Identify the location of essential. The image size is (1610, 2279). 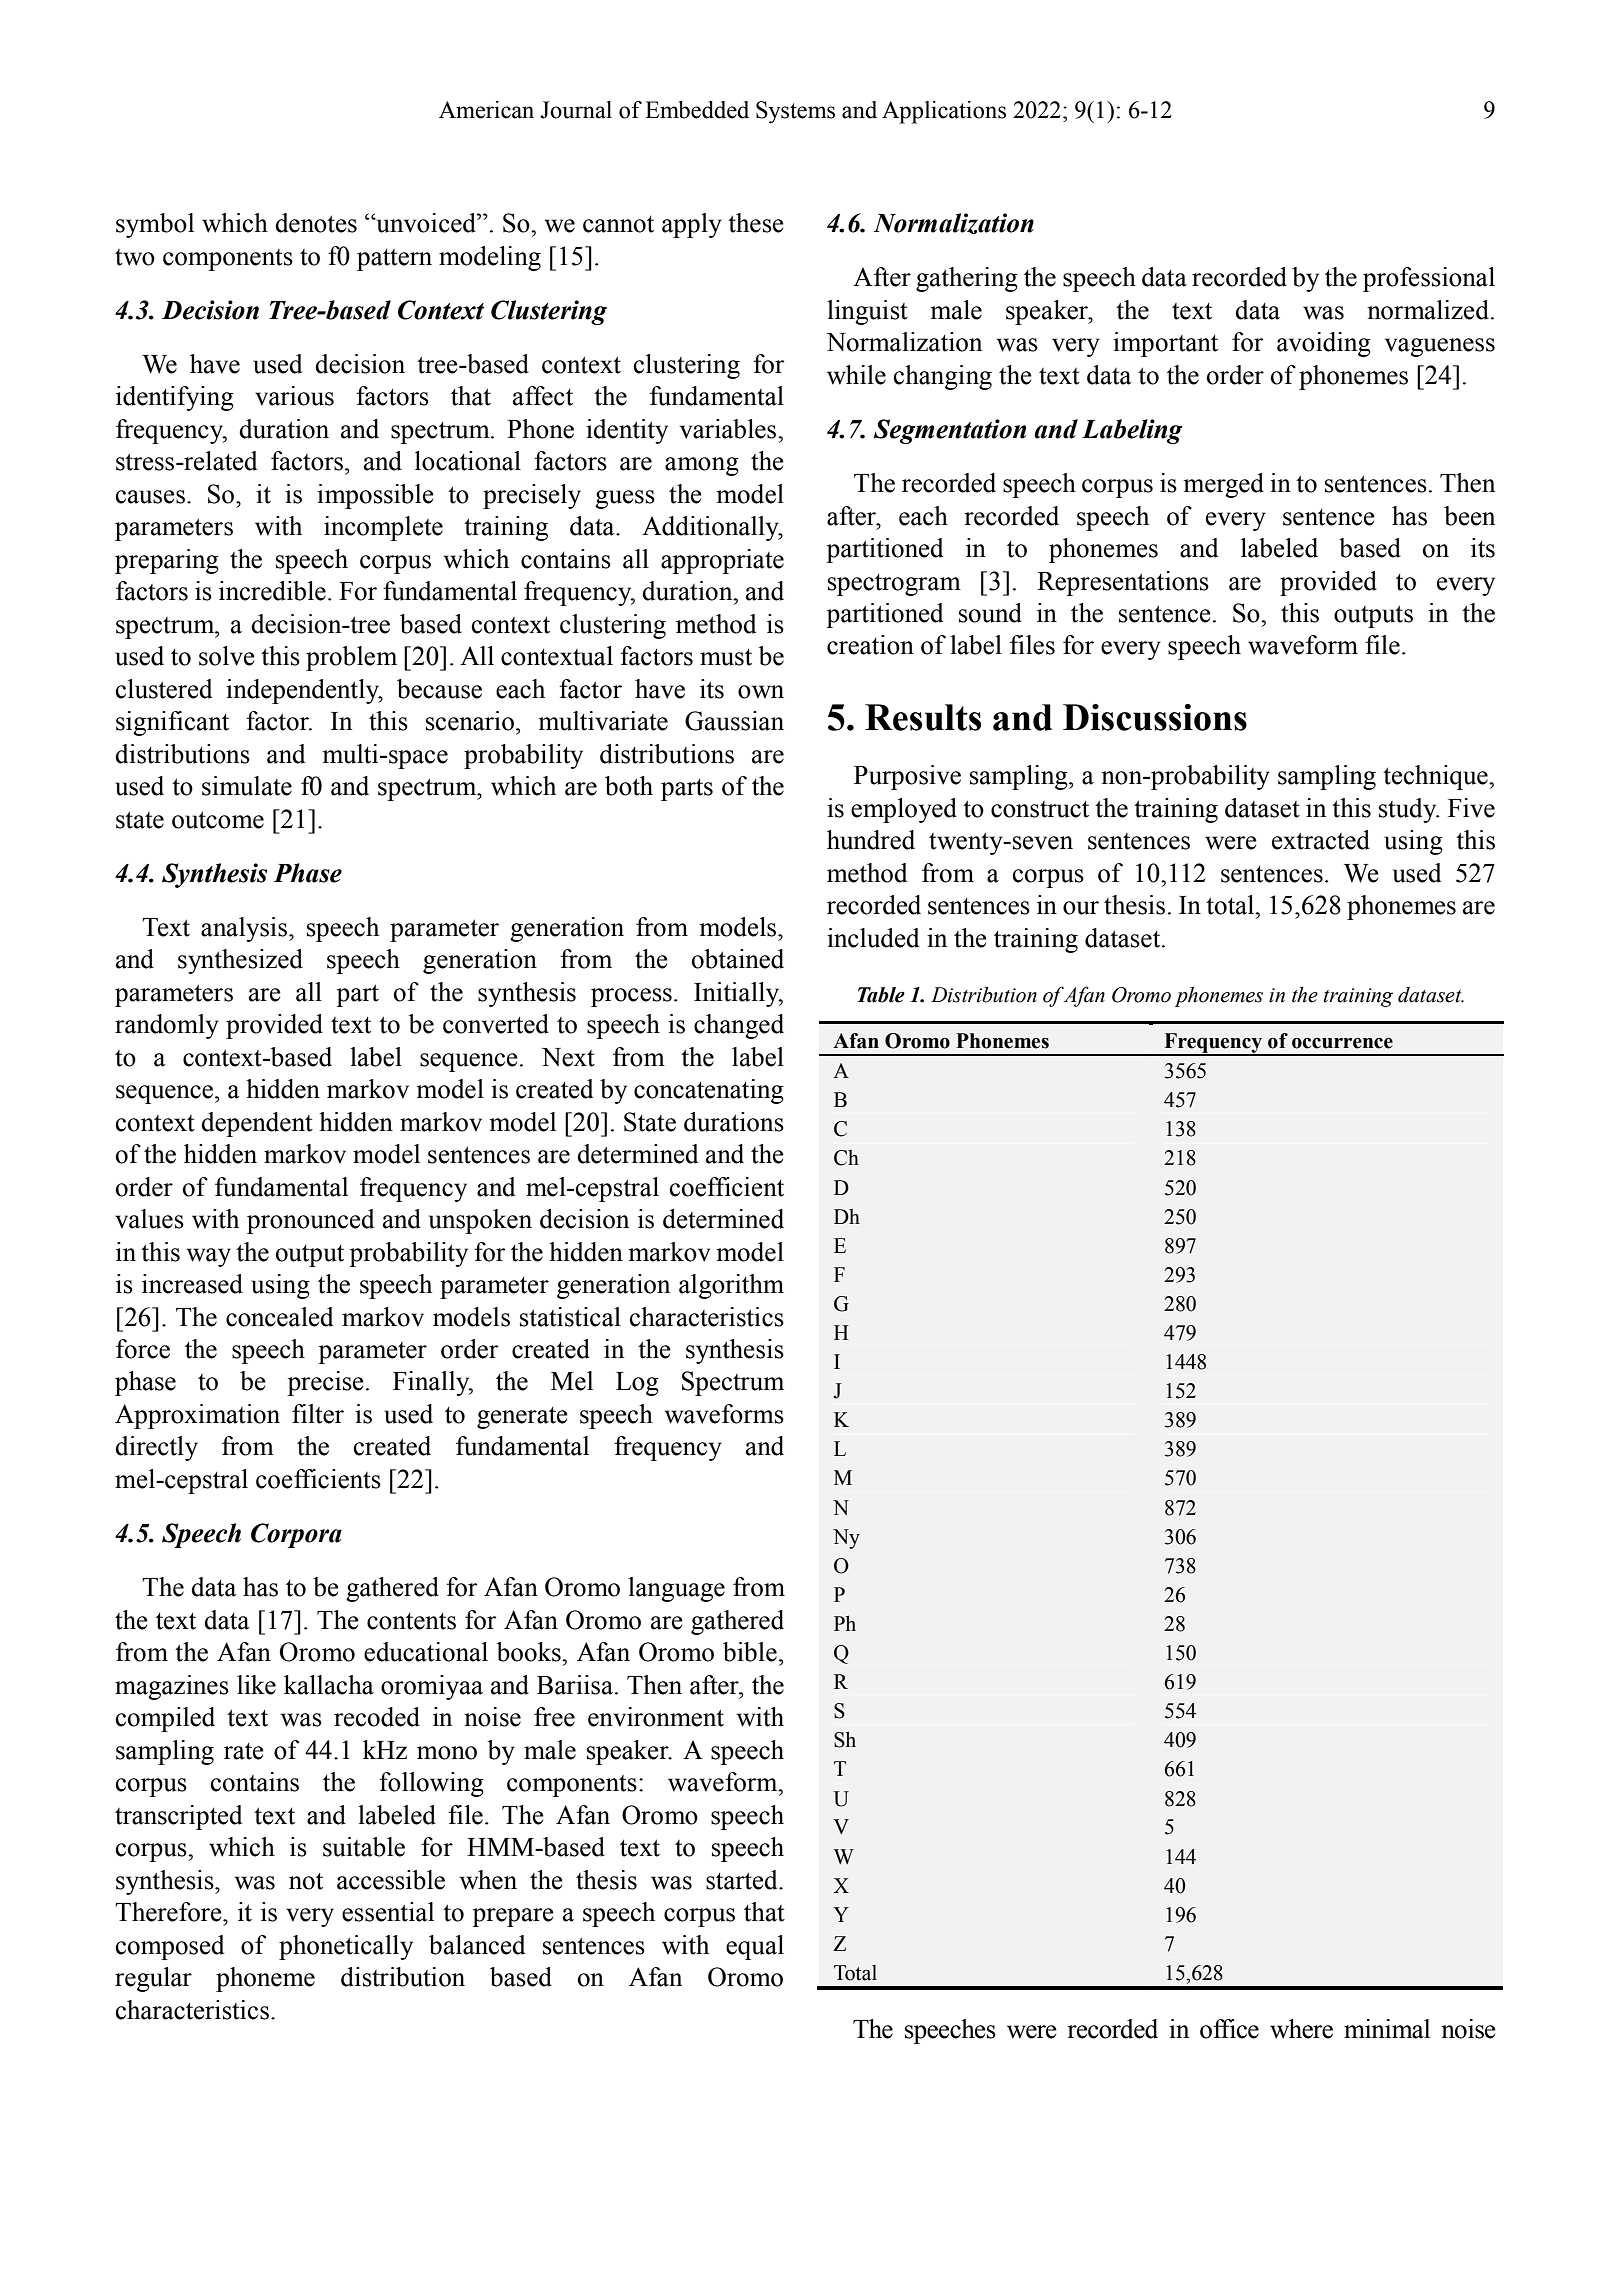
(388, 1912).
